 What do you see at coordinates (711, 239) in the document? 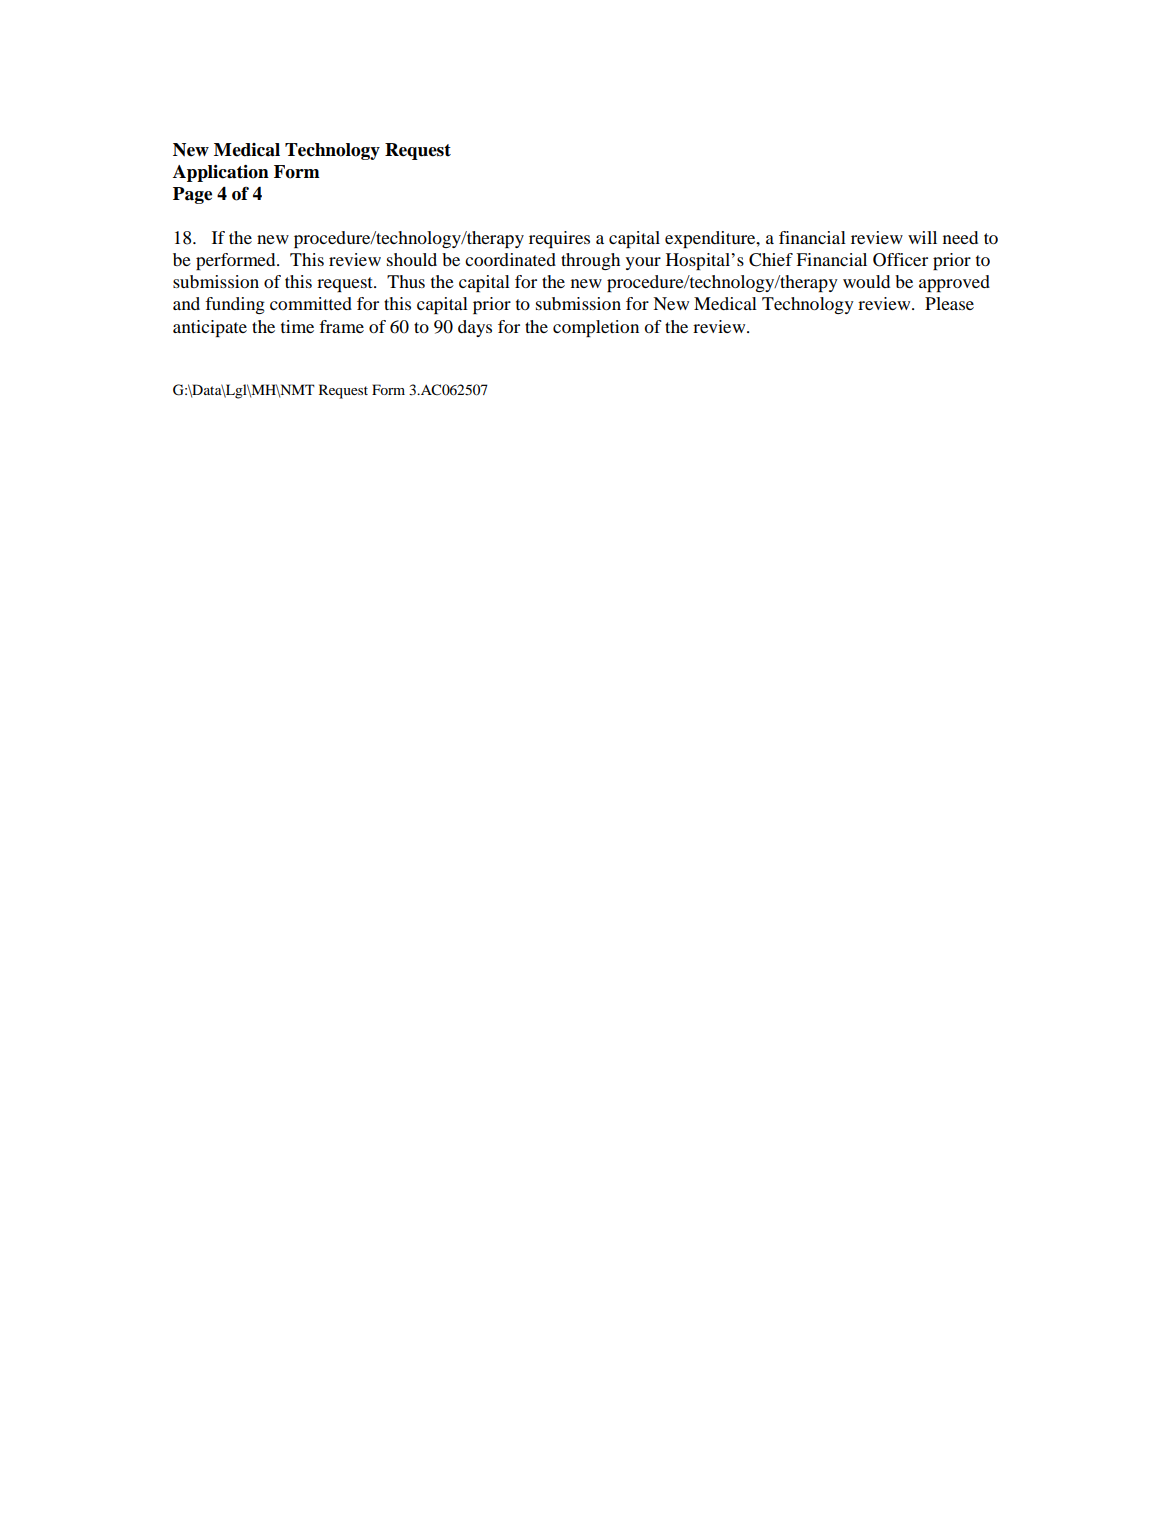
I see `expenditure` at bounding box center [711, 239].
